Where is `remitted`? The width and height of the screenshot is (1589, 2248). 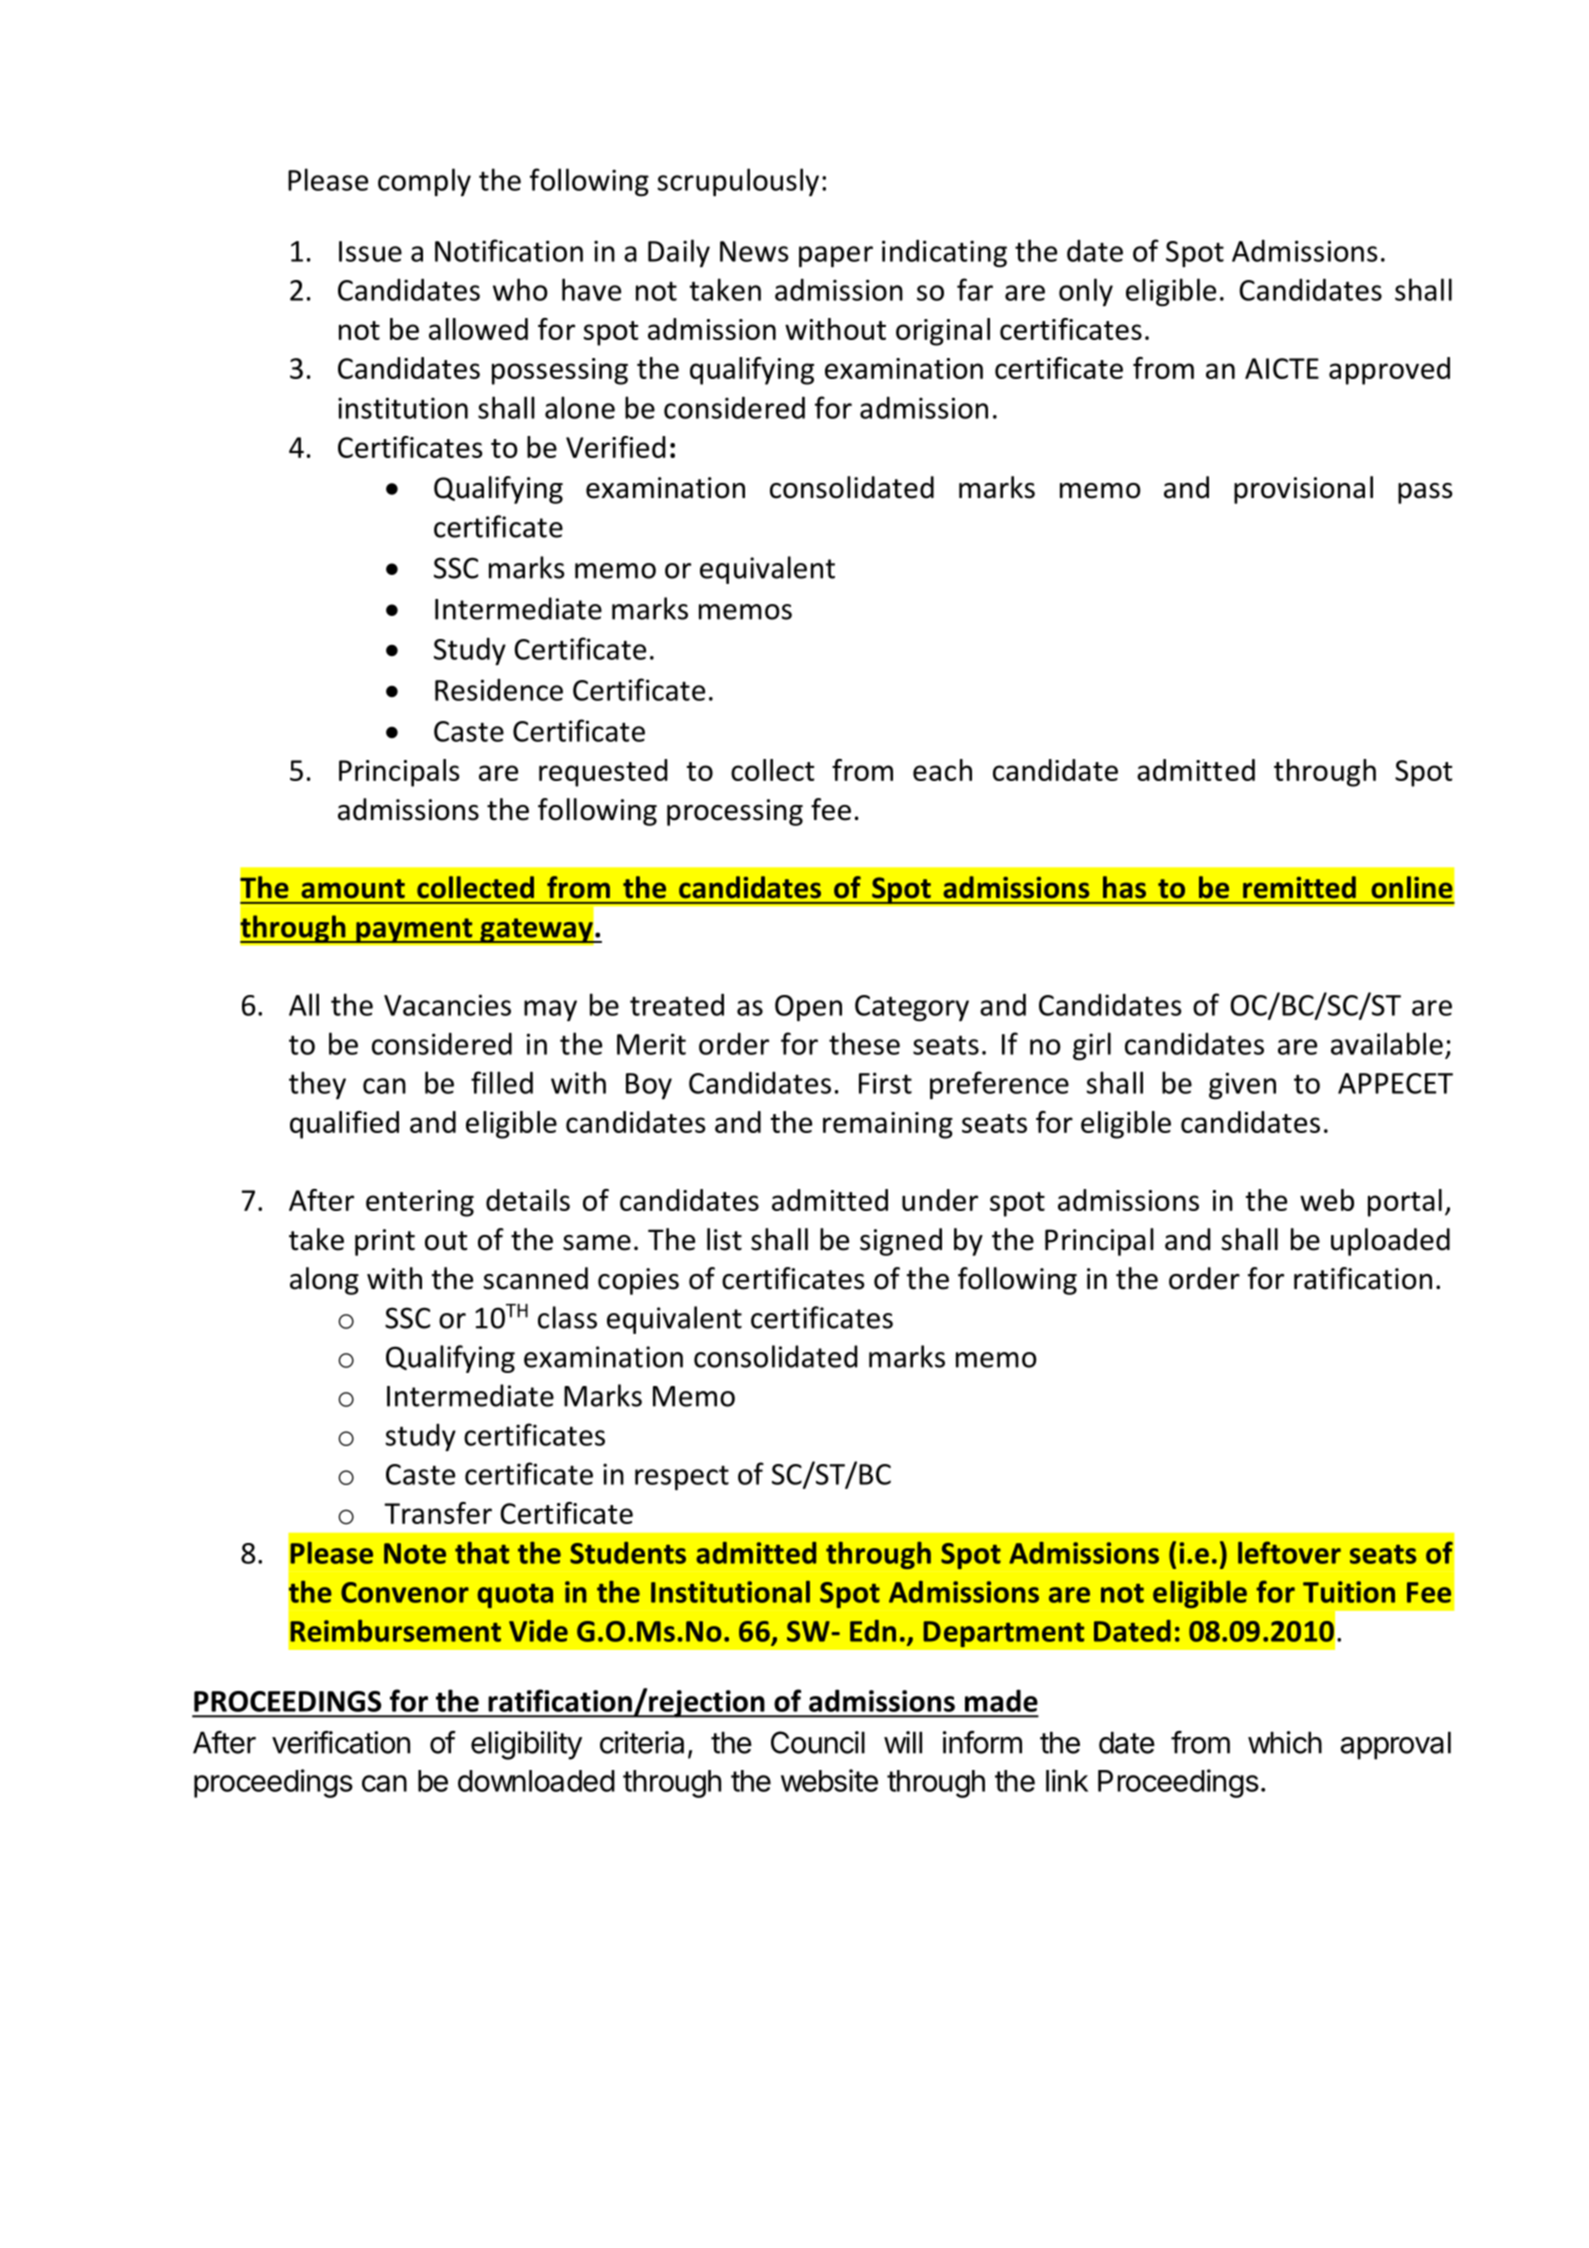 remitted is located at coordinates (1299, 887).
